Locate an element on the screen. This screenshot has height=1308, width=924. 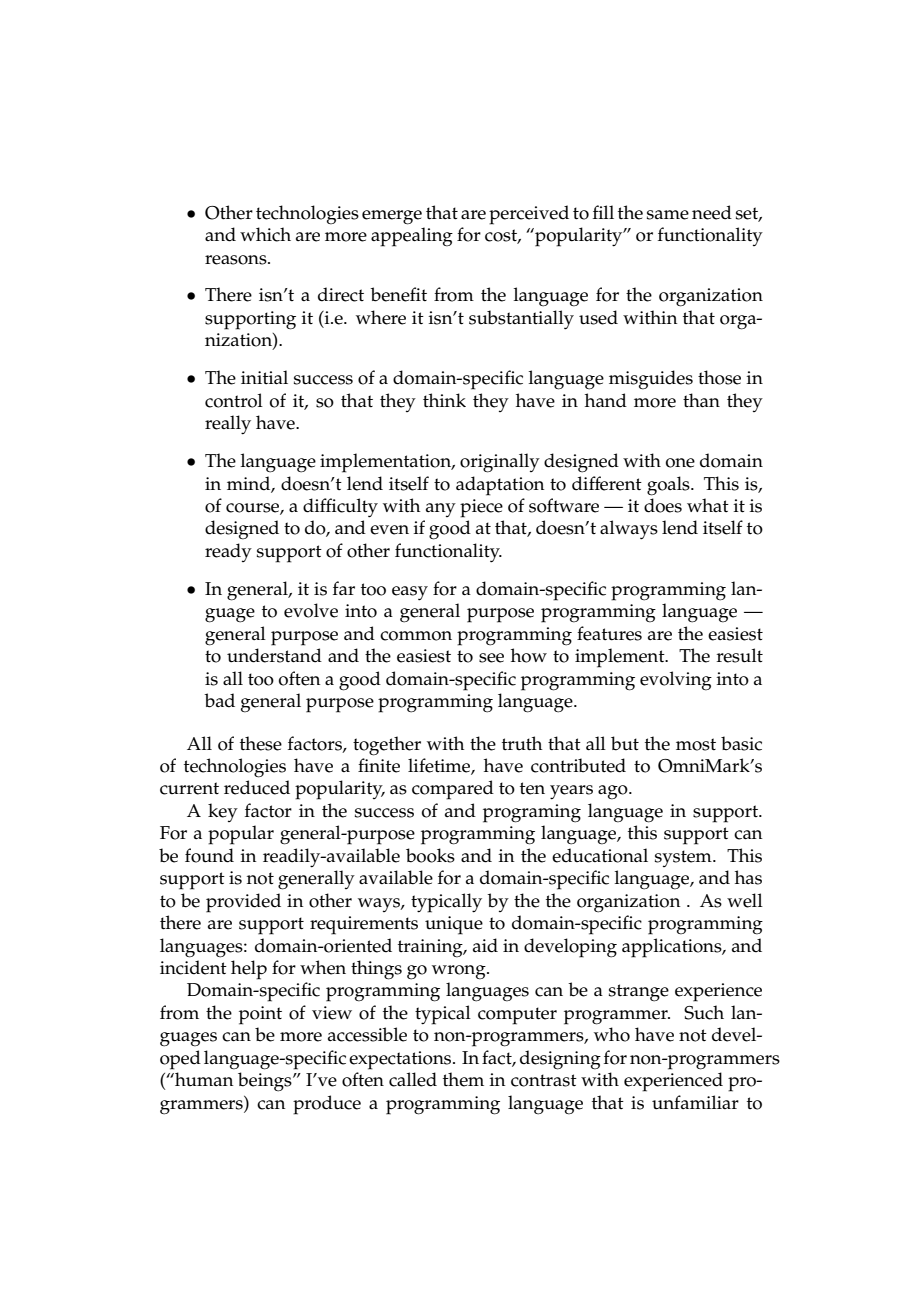
ready is located at coordinates (228, 552).
